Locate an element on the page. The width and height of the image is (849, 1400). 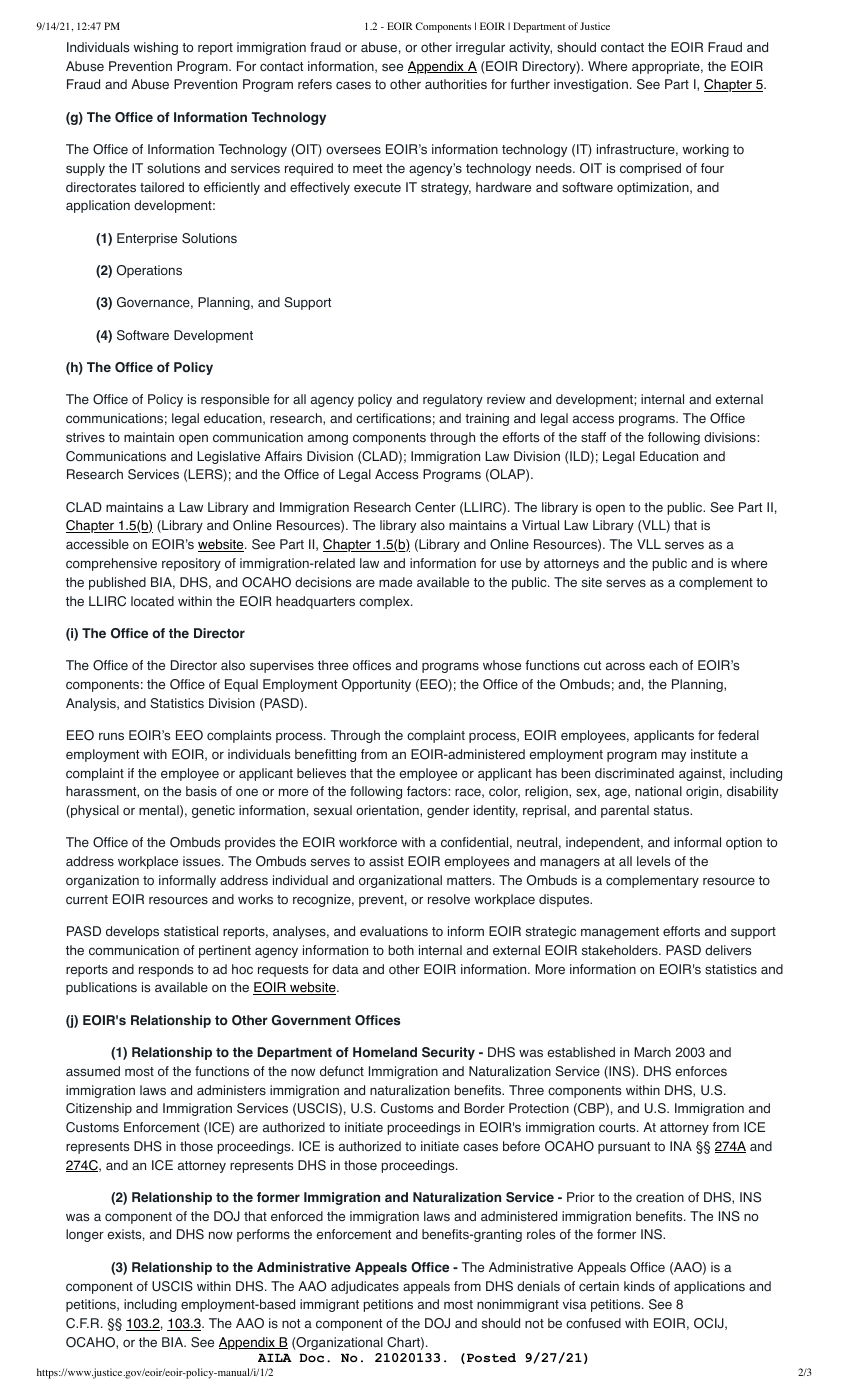
working is located at coordinates (706, 150).
